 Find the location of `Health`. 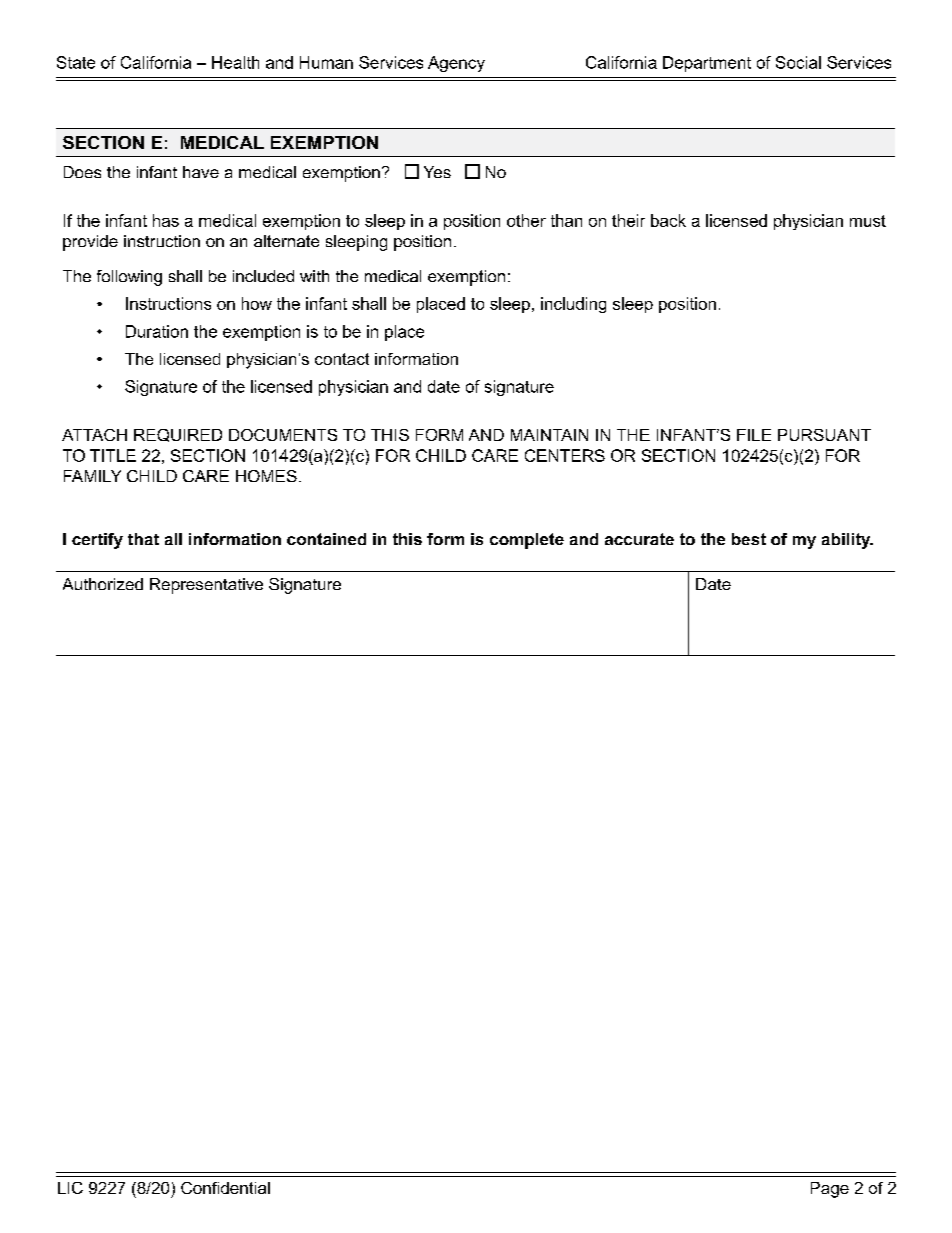

Health is located at coordinates (235, 62).
